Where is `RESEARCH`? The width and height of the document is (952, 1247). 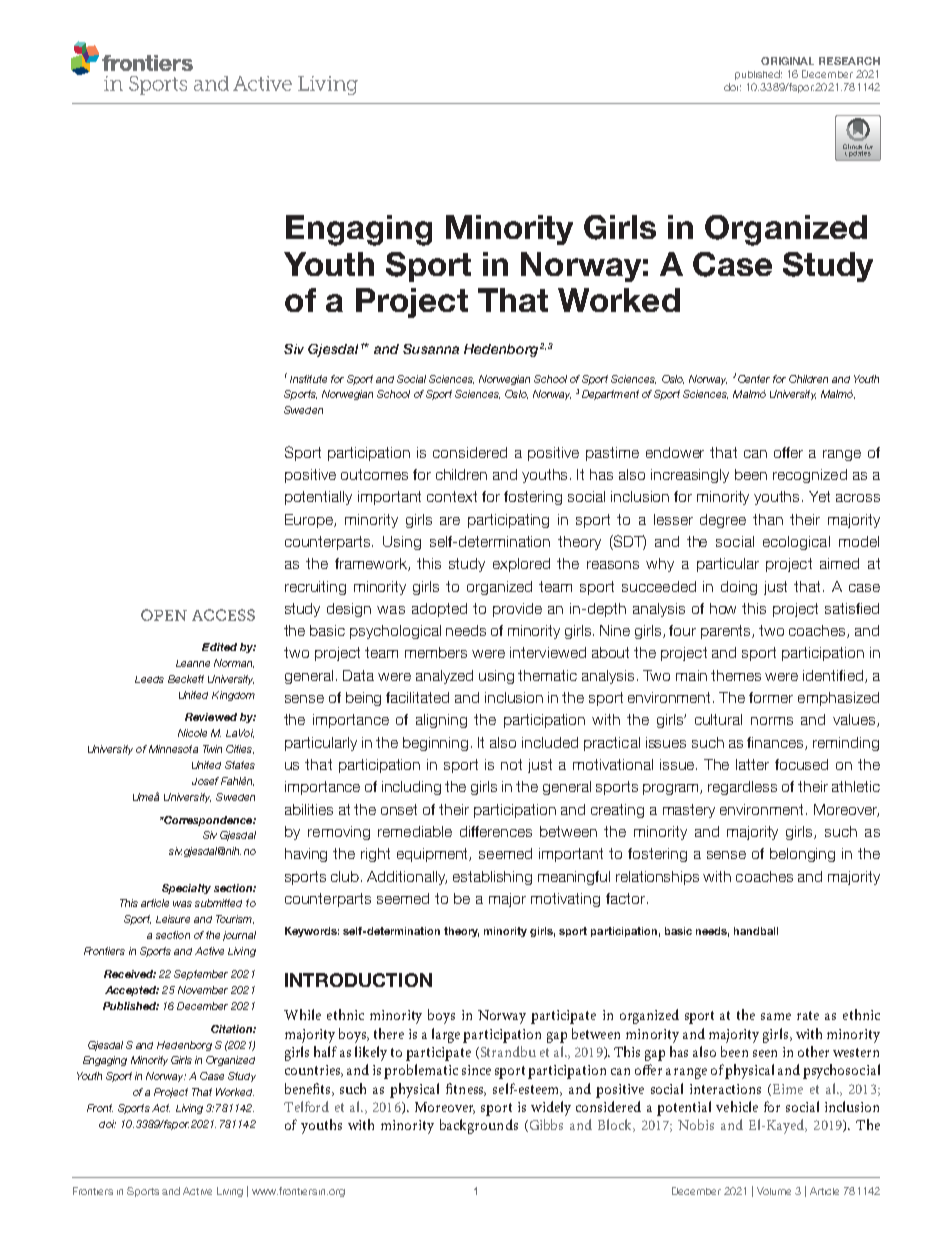 RESEARCH is located at coordinates (849, 61).
